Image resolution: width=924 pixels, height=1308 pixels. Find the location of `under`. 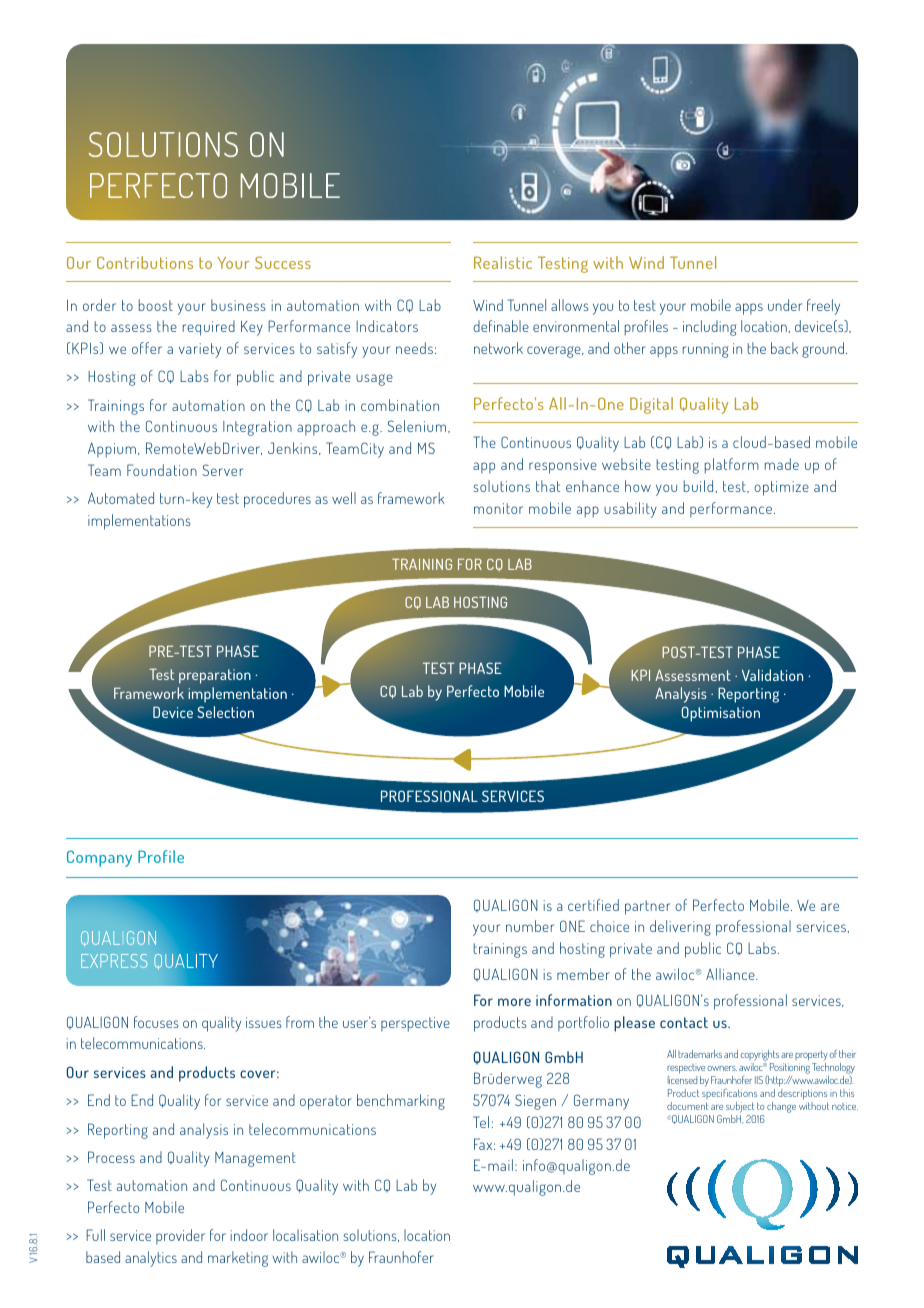

under is located at coordinates (785, 305).
